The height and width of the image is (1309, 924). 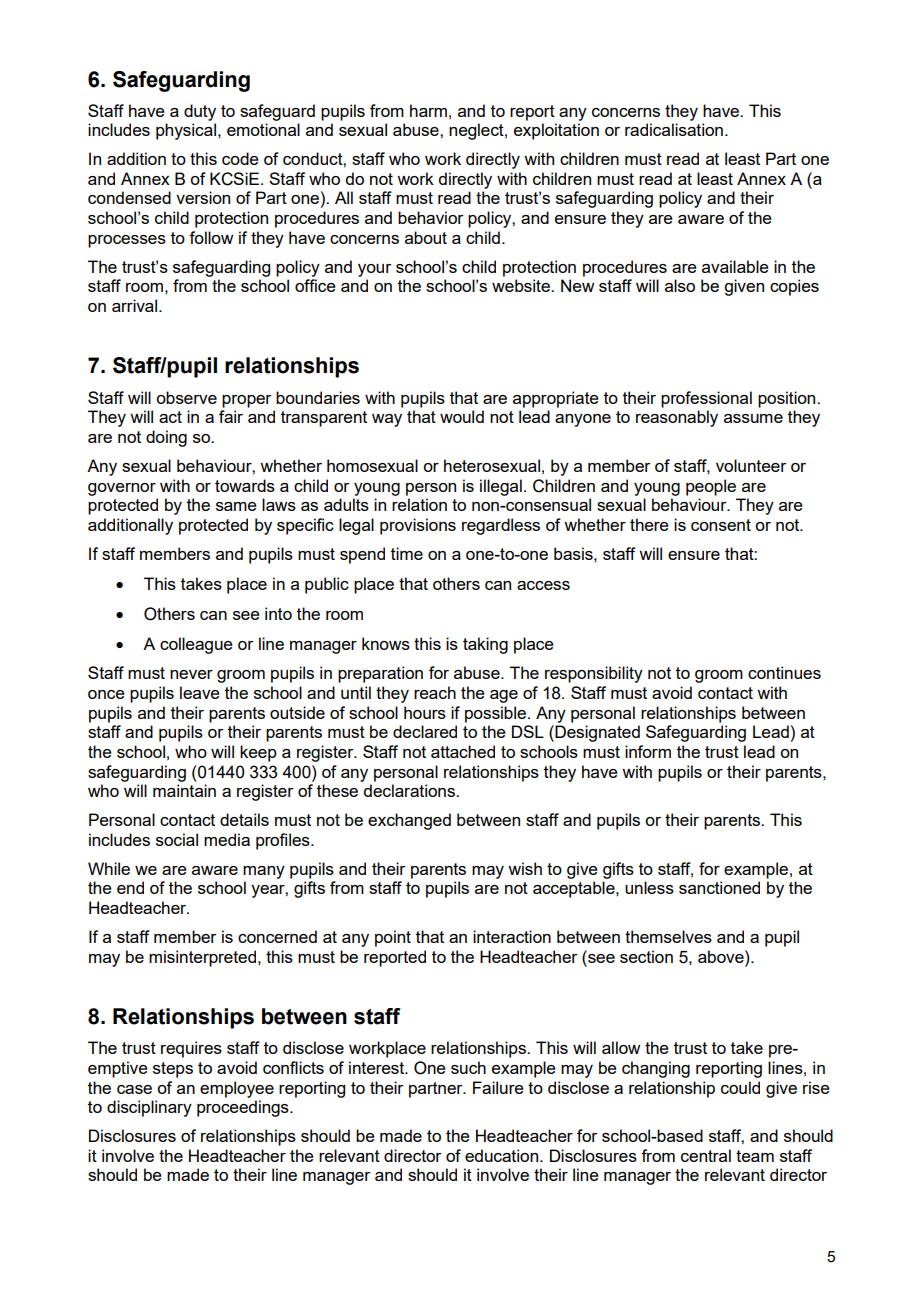 I want to click on disciplinary, so click(x=149, y=1108).
